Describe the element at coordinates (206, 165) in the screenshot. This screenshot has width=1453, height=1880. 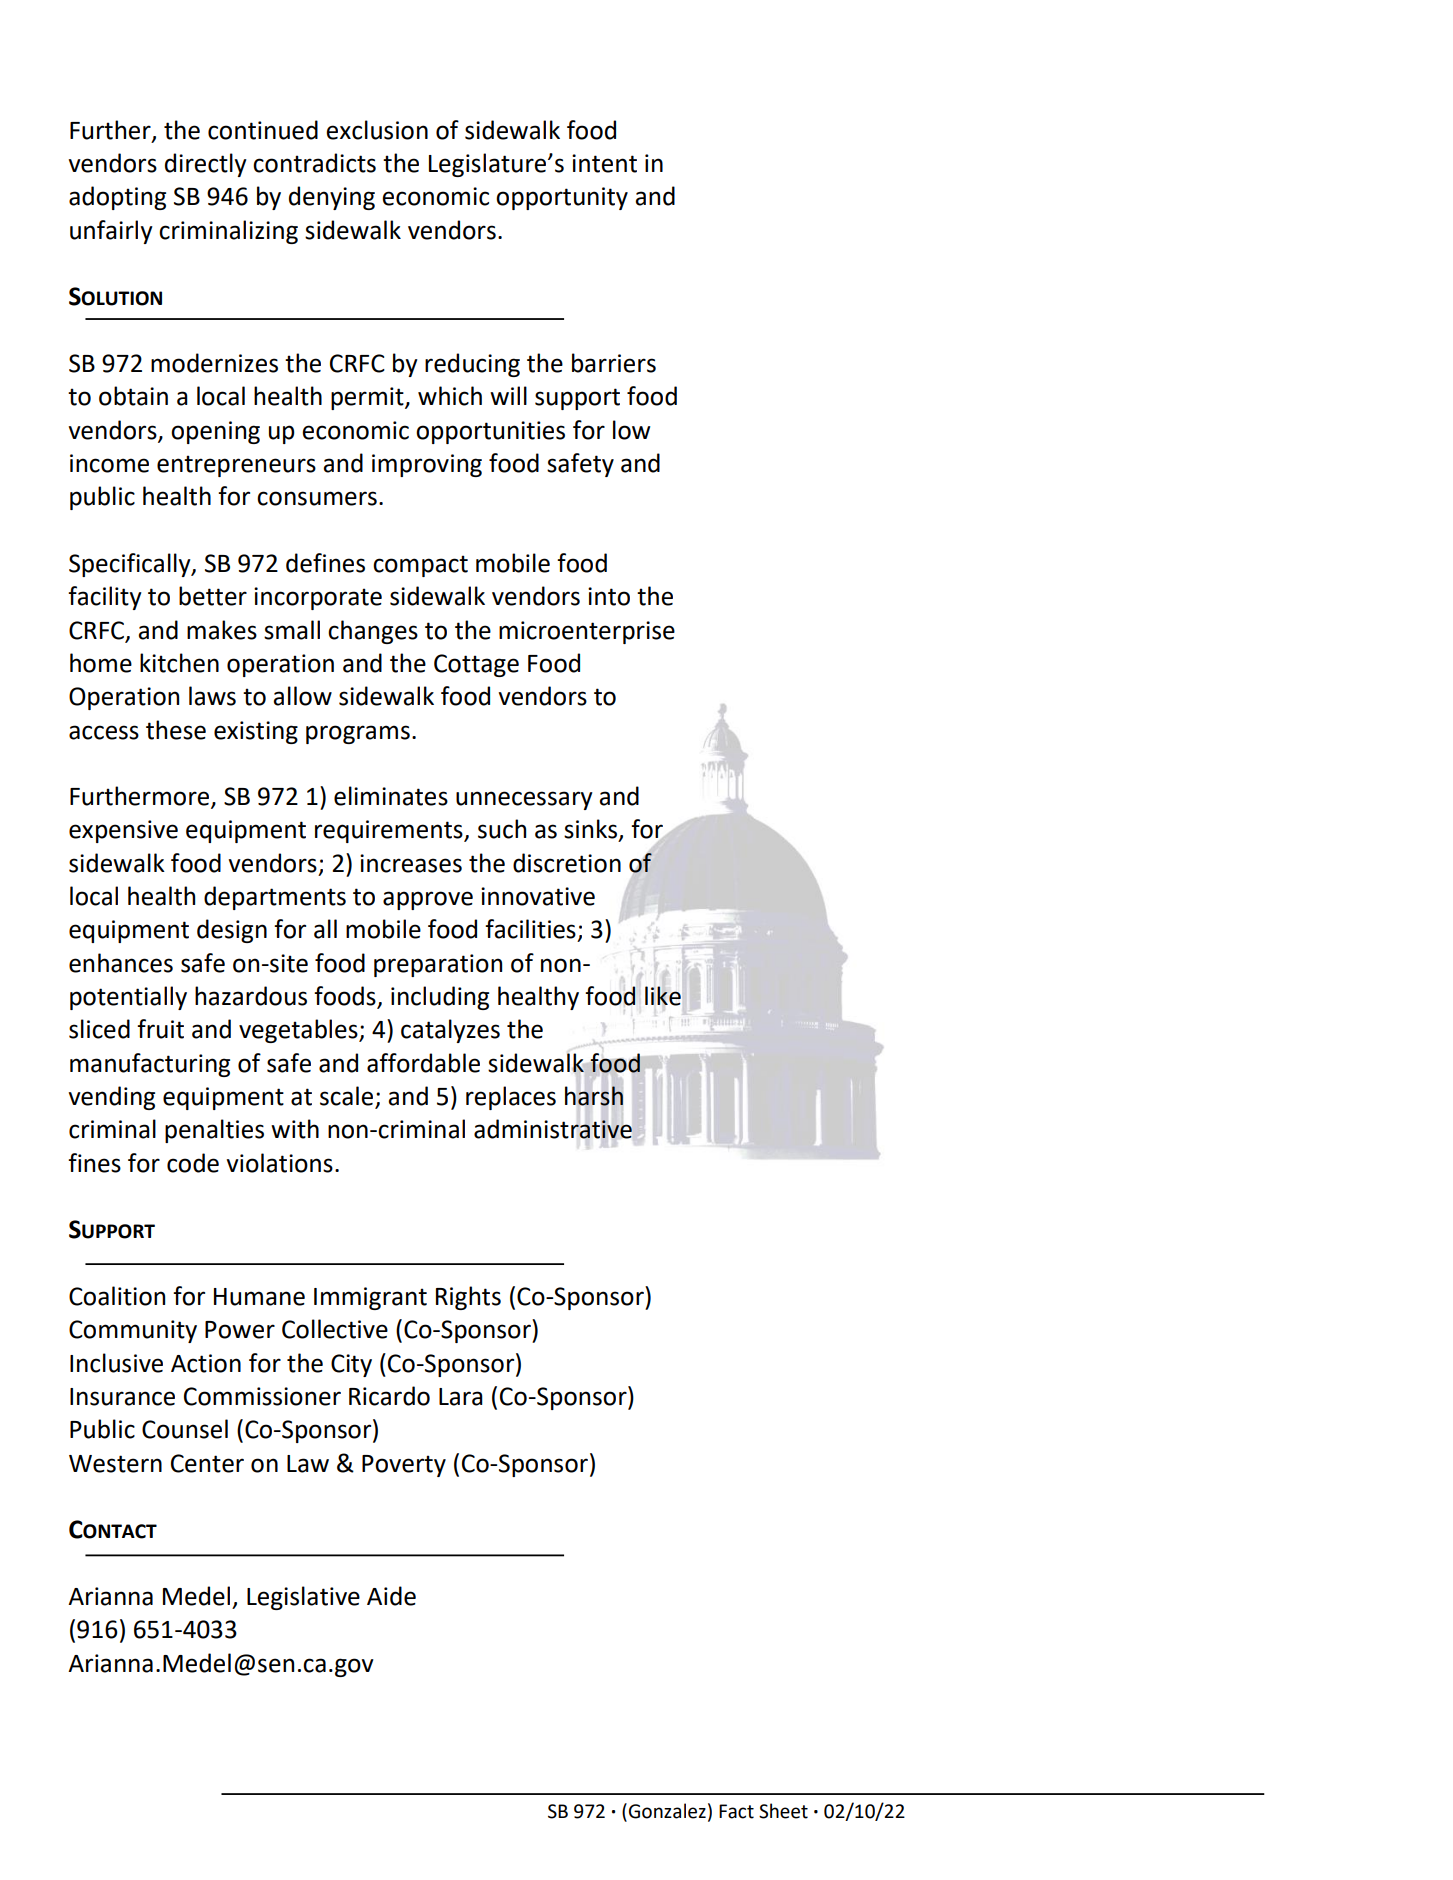
I see `directly` at that location.
